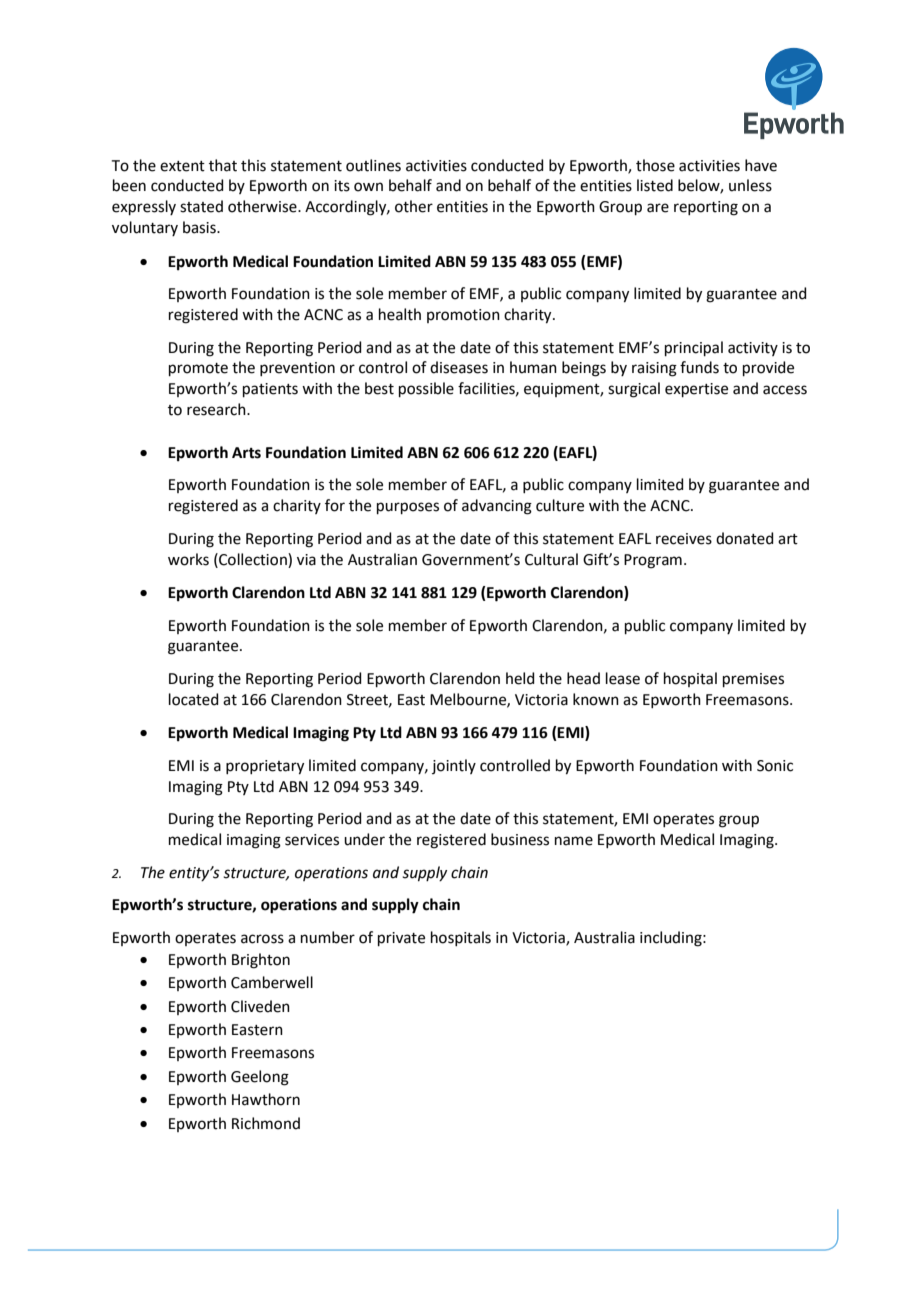 Image resolution: width=924 pixels, height=1309 pixels. Describe the element at coordinates (266, 1099) in the screenshot. I see `Hawthorn` at that location.
